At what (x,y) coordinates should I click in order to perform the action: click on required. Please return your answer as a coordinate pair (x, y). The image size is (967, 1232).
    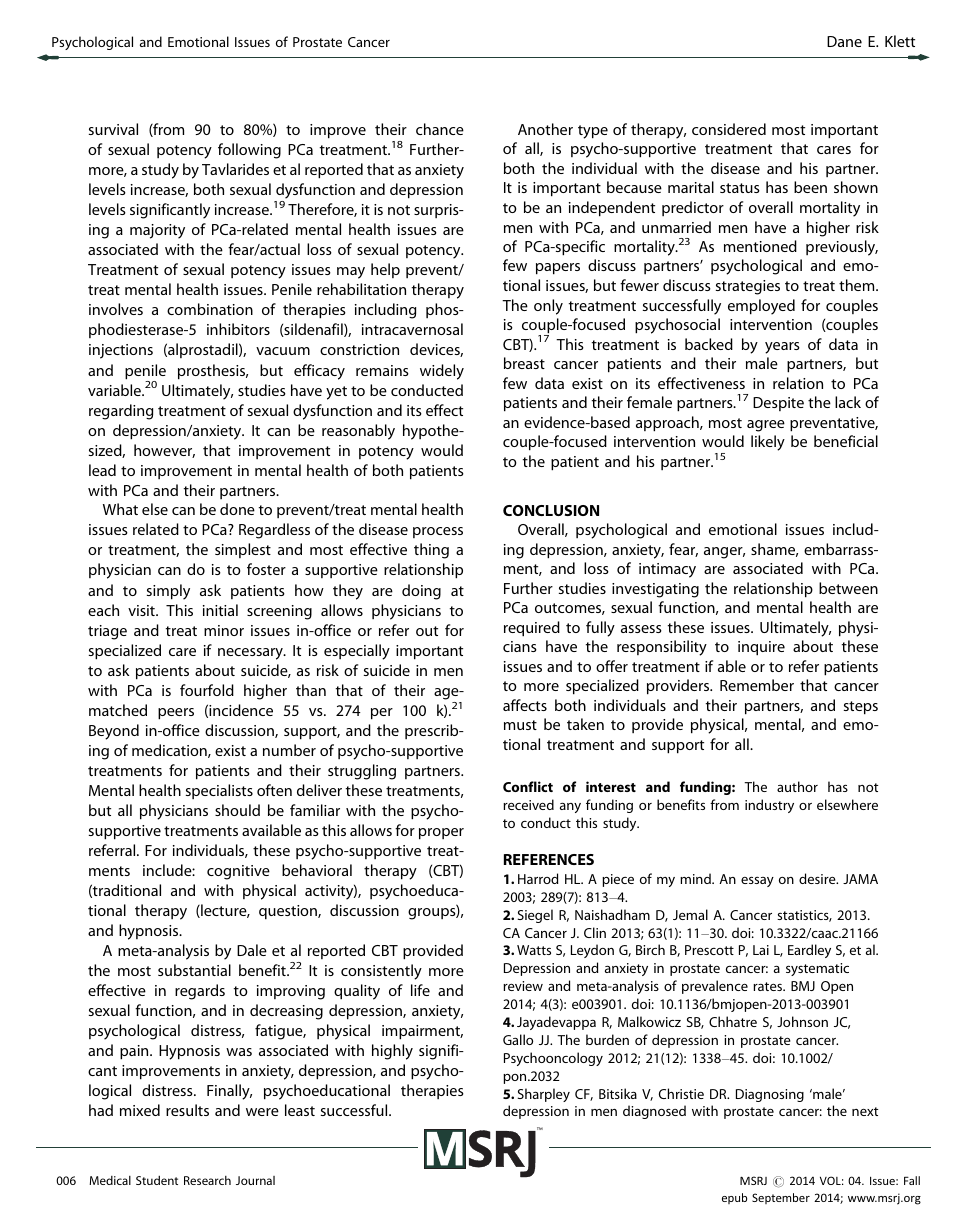
    Looking at the image, I should click on (532, 629).
